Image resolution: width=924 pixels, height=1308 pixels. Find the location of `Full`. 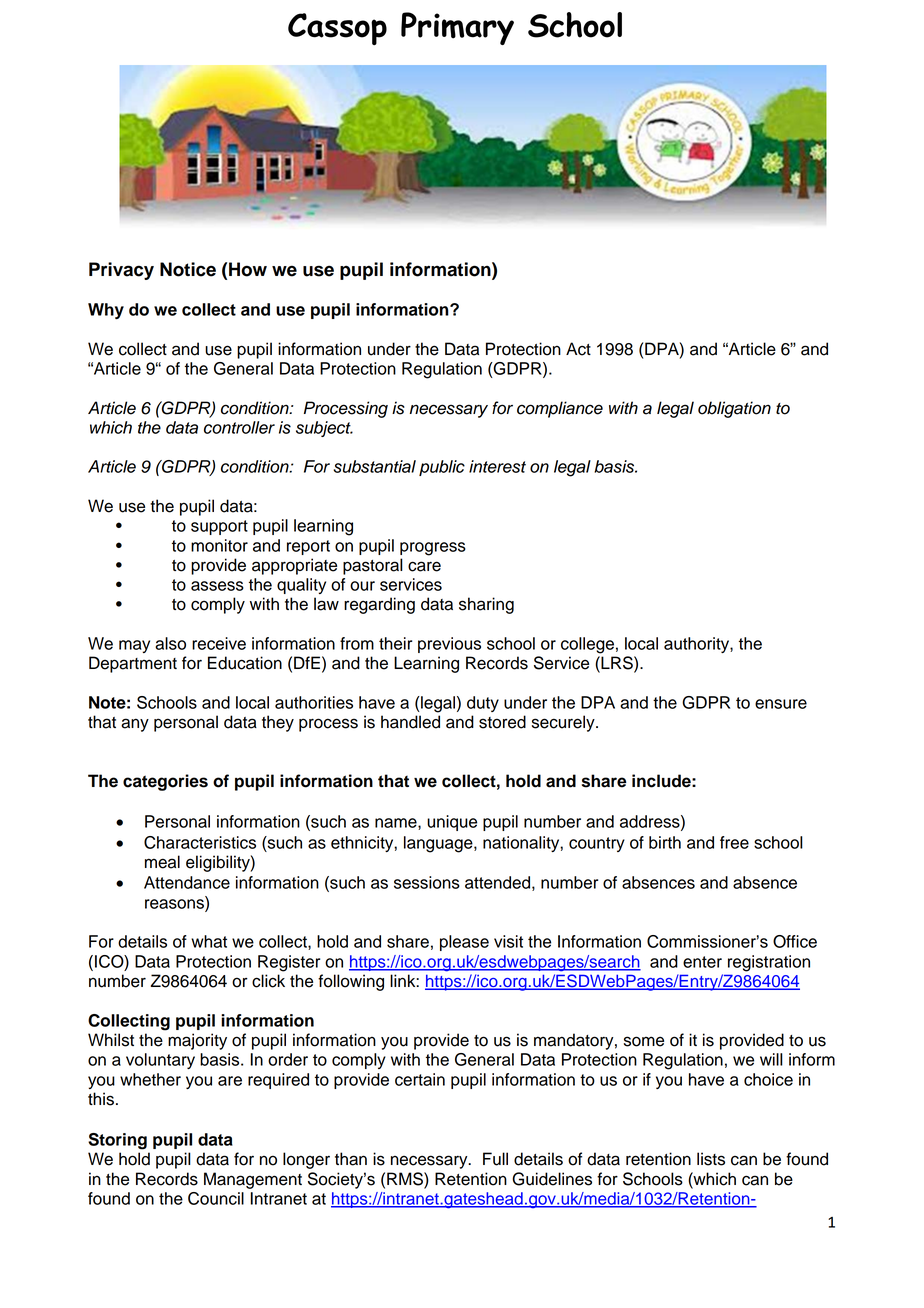

Full is located at coordinates (495, 1159).
